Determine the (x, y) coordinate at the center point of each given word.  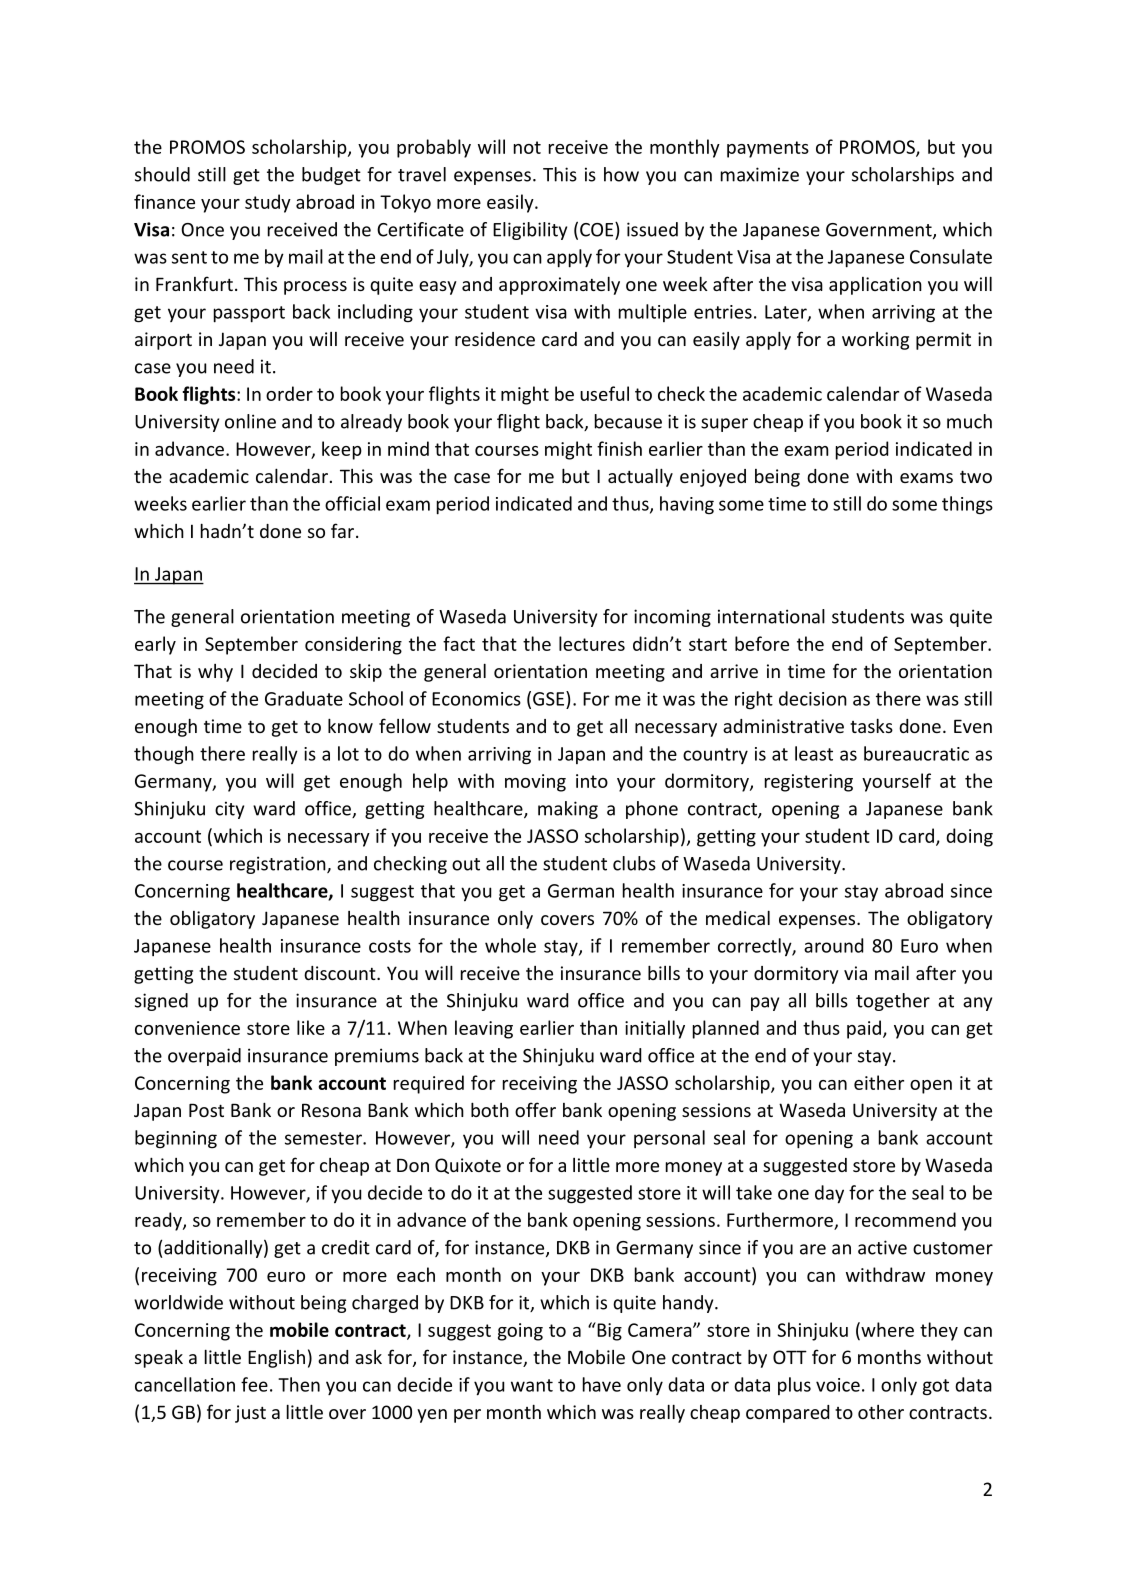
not (527, 147)
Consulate (951, 256)
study (268, 203)
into (592, 781)
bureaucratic (916, 753)
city (229, 810)
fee (254, 1384)
